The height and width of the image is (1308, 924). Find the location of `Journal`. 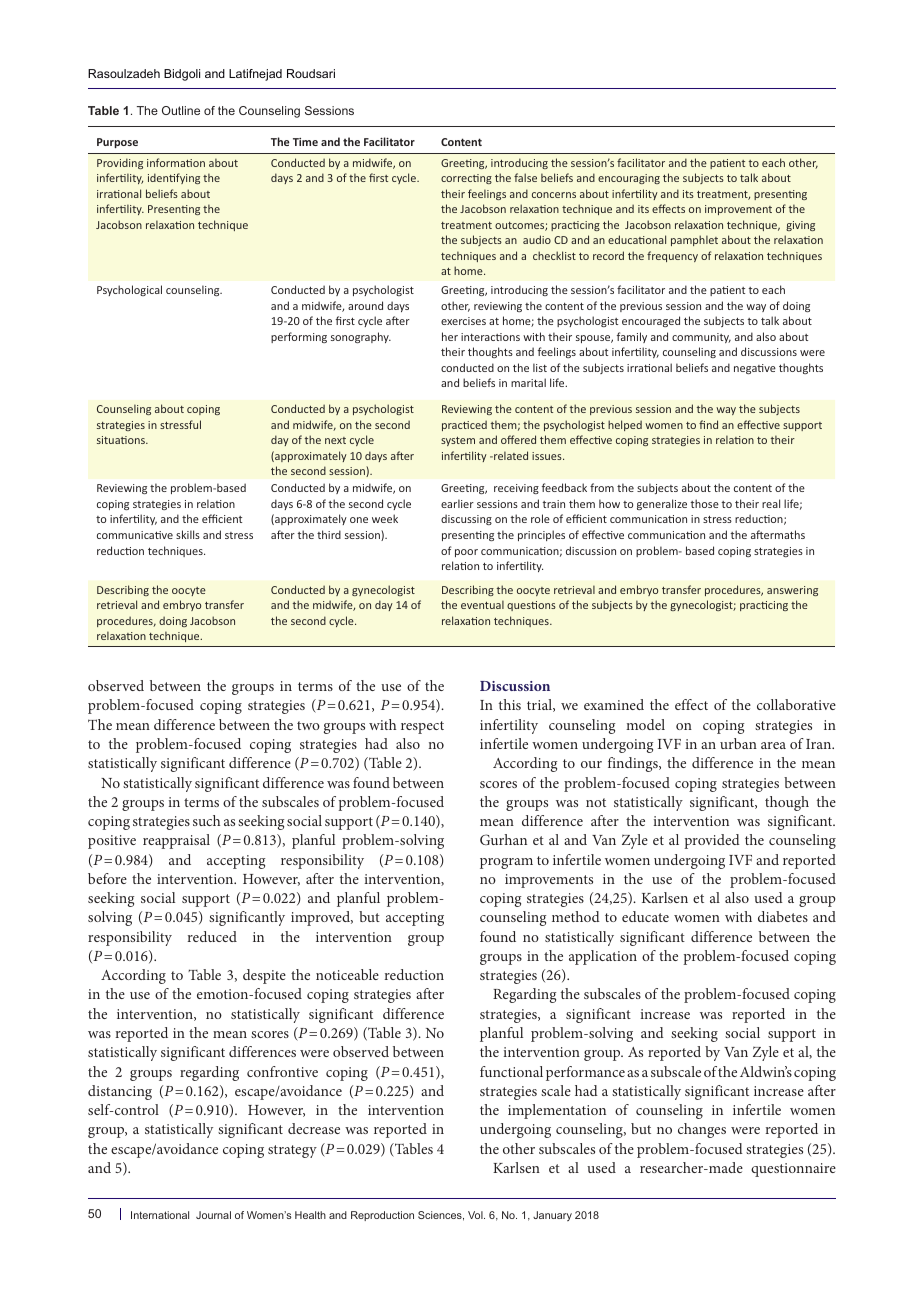

Journal is located at coordinates (213, 1215).
